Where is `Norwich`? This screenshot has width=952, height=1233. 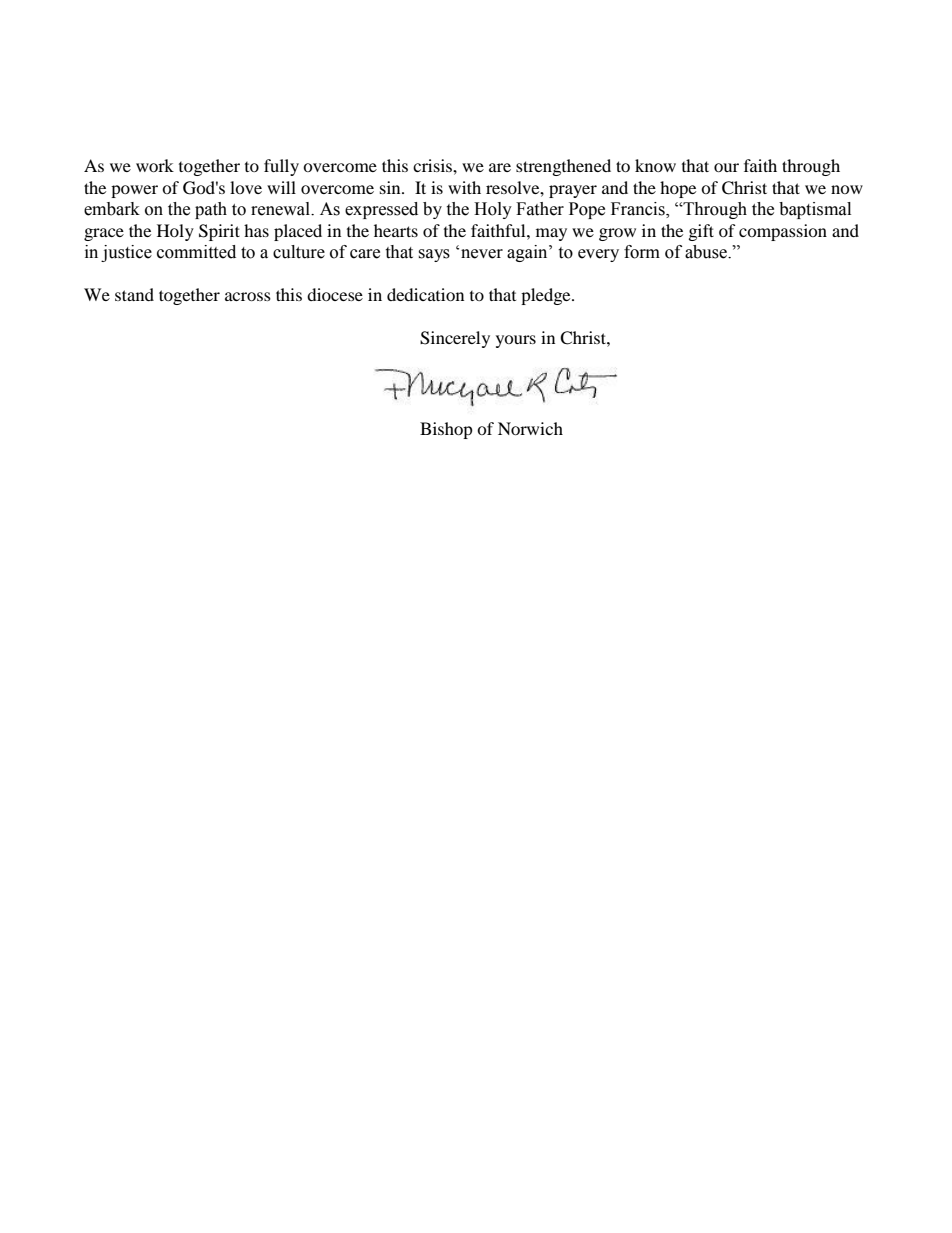 Norwich is located at coordinates (530, 428).
